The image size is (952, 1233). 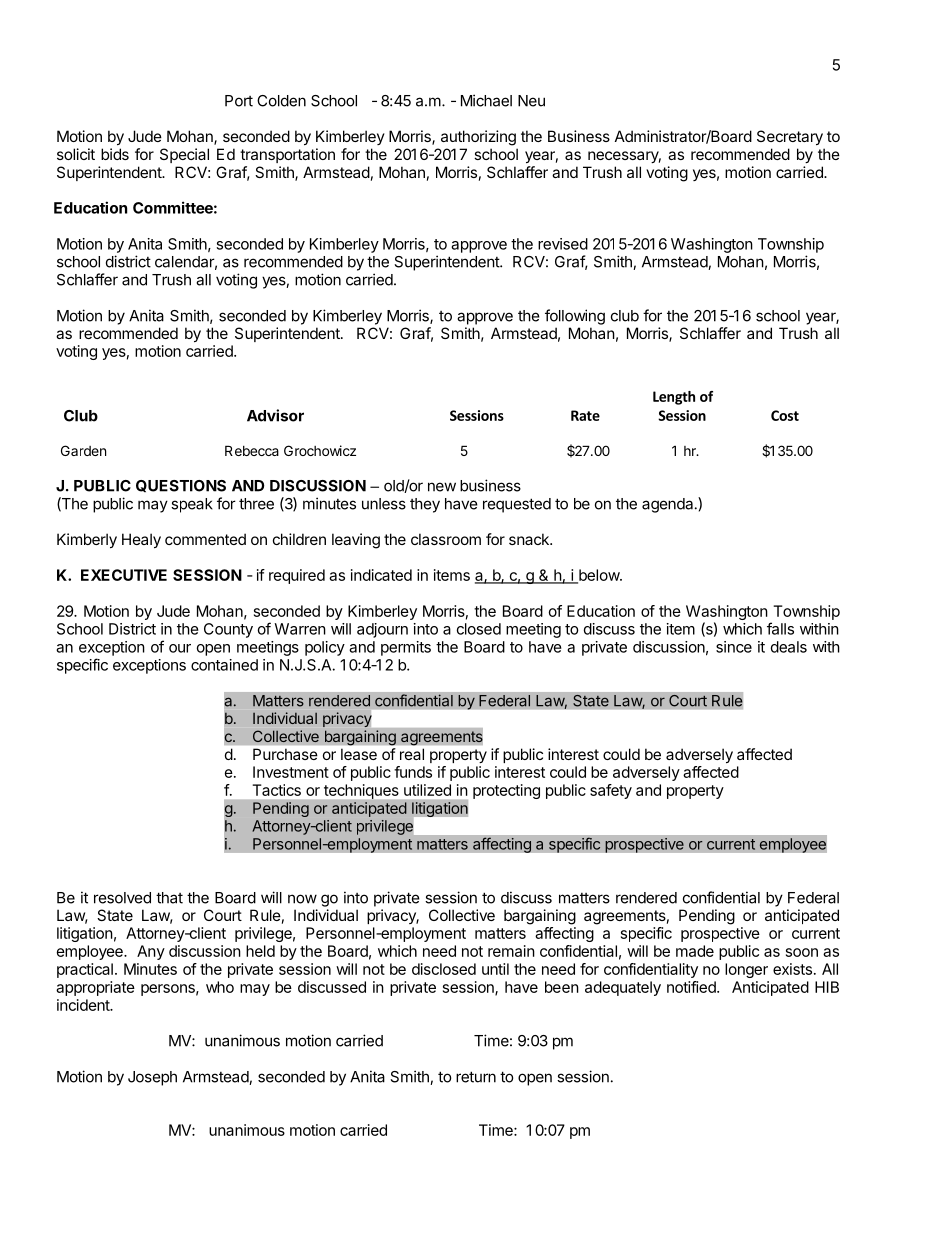 What do you see at coordinates (790, 137) in the screenshot?
I see `Secretary` at bounding box center [790, 137].
